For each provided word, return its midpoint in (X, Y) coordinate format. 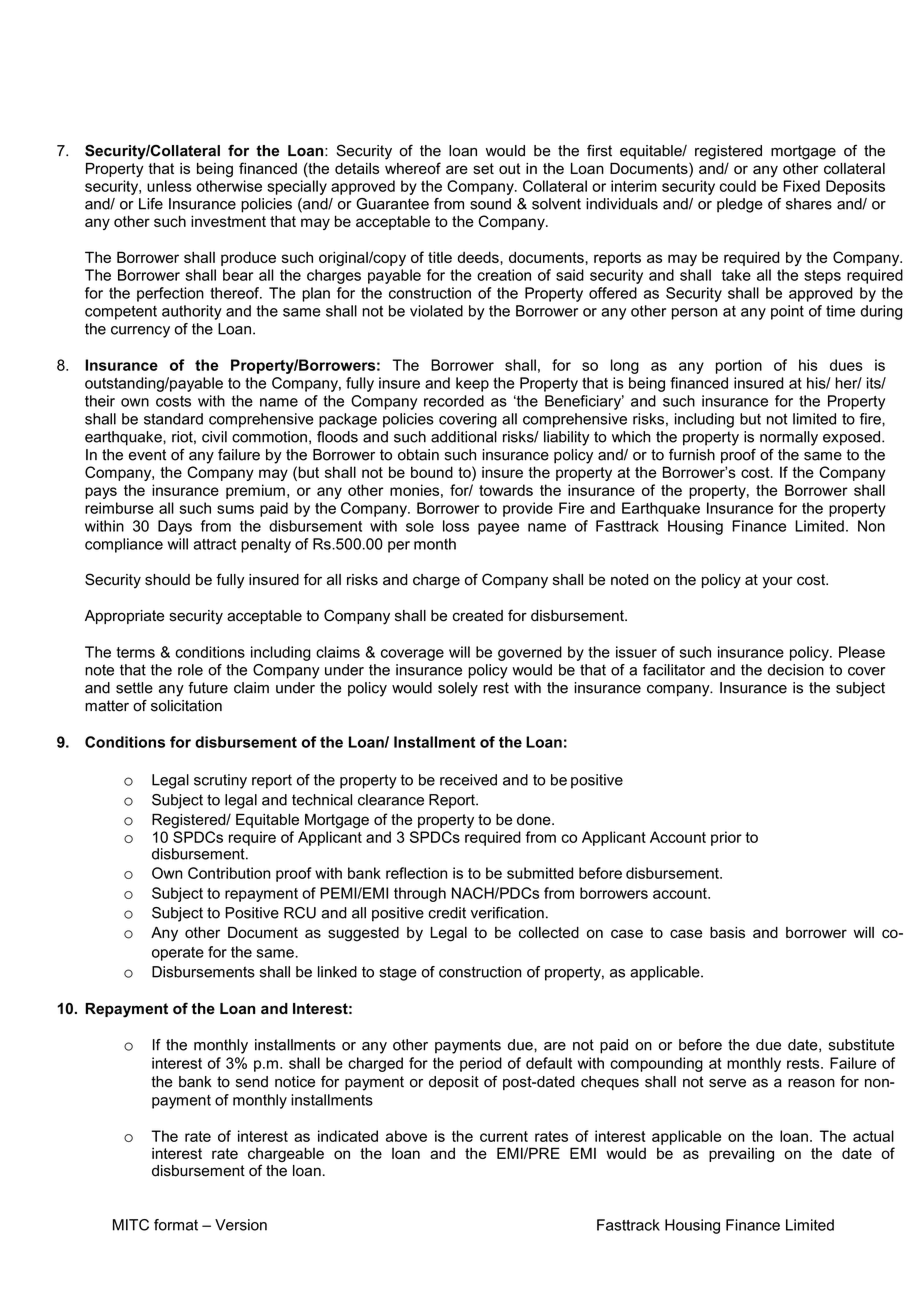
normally (789, 438)
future (208, 688)
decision (796, 670)
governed (530, 653)
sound (490, 204)
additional (464, 437)
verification (507, 913)
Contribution (229, 873)
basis (727, 932)
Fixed (802, 186)
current (504, 1136)
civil (214, 437)
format (176, 1225)
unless (169, 186)
